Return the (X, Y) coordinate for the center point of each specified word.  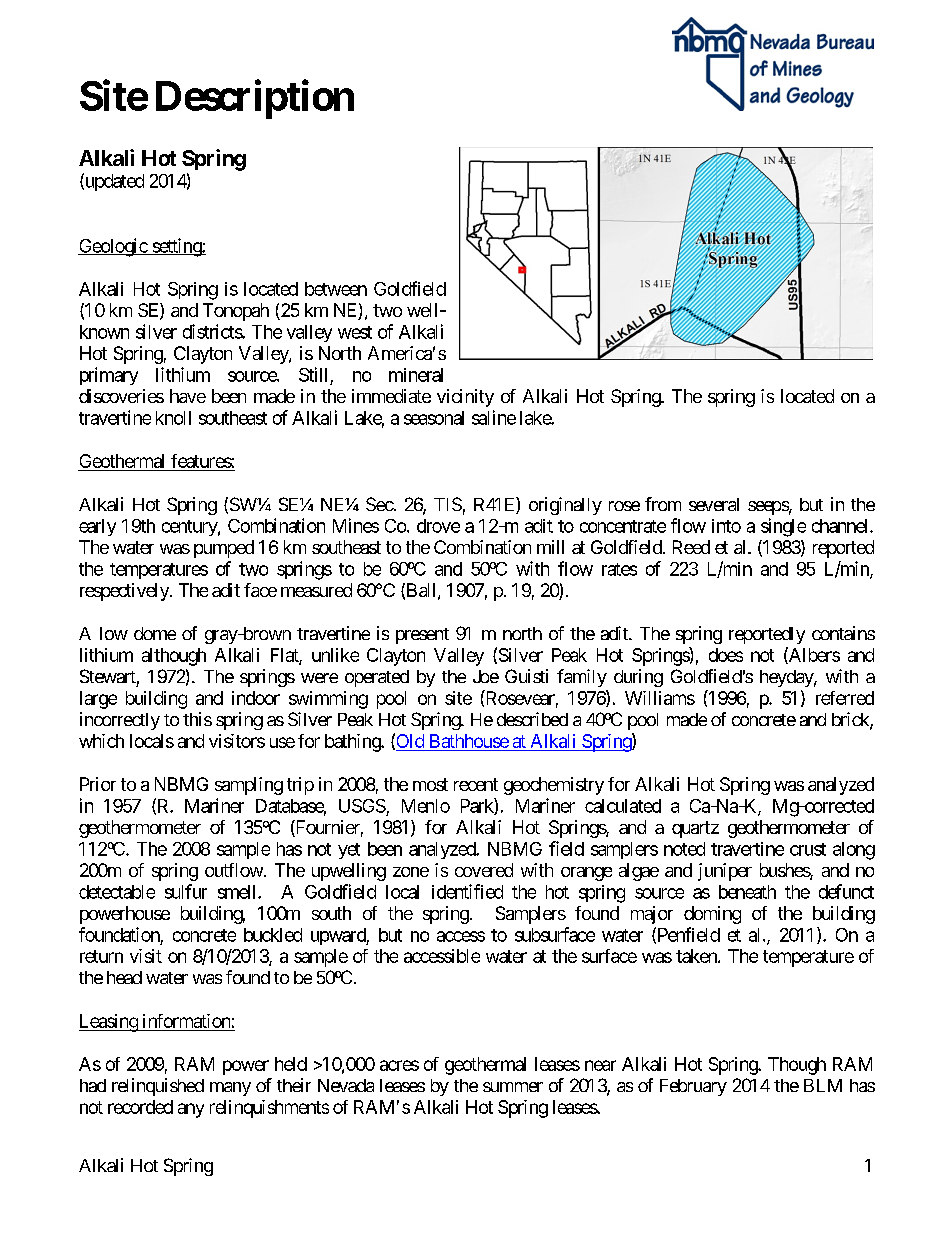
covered (484, 870)
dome (155, 633)
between (336, 289)
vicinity (465, 398)
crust (808, 849)
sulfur (186, 891)
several (714, 504)
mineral (416, 375)
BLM (823, 1085)
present (422, 636)
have (188, 396)
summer (513, 1087)
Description (255, 99)
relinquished (158, 1087)
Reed (691, 547)
